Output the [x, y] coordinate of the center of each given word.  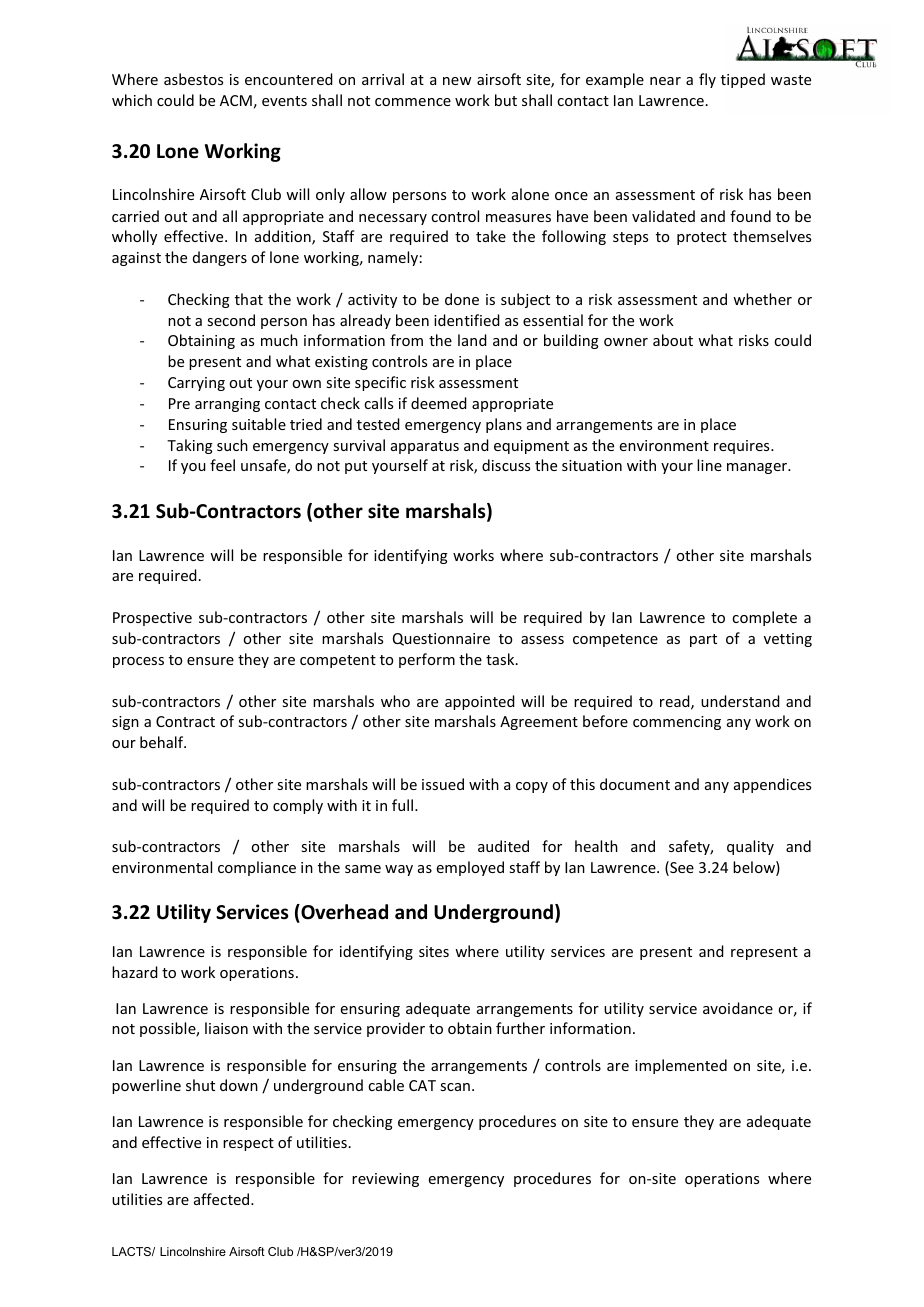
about [673, 340]
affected [223, 1199]
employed [470, 868]
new [457, 81]
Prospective [152, 619]
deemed [439, 403]
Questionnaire [441, 639]
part [703, 640]
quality [750, 847]
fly [707, 80]
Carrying [196, 384]
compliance [257, 868]
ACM [236, 100]
